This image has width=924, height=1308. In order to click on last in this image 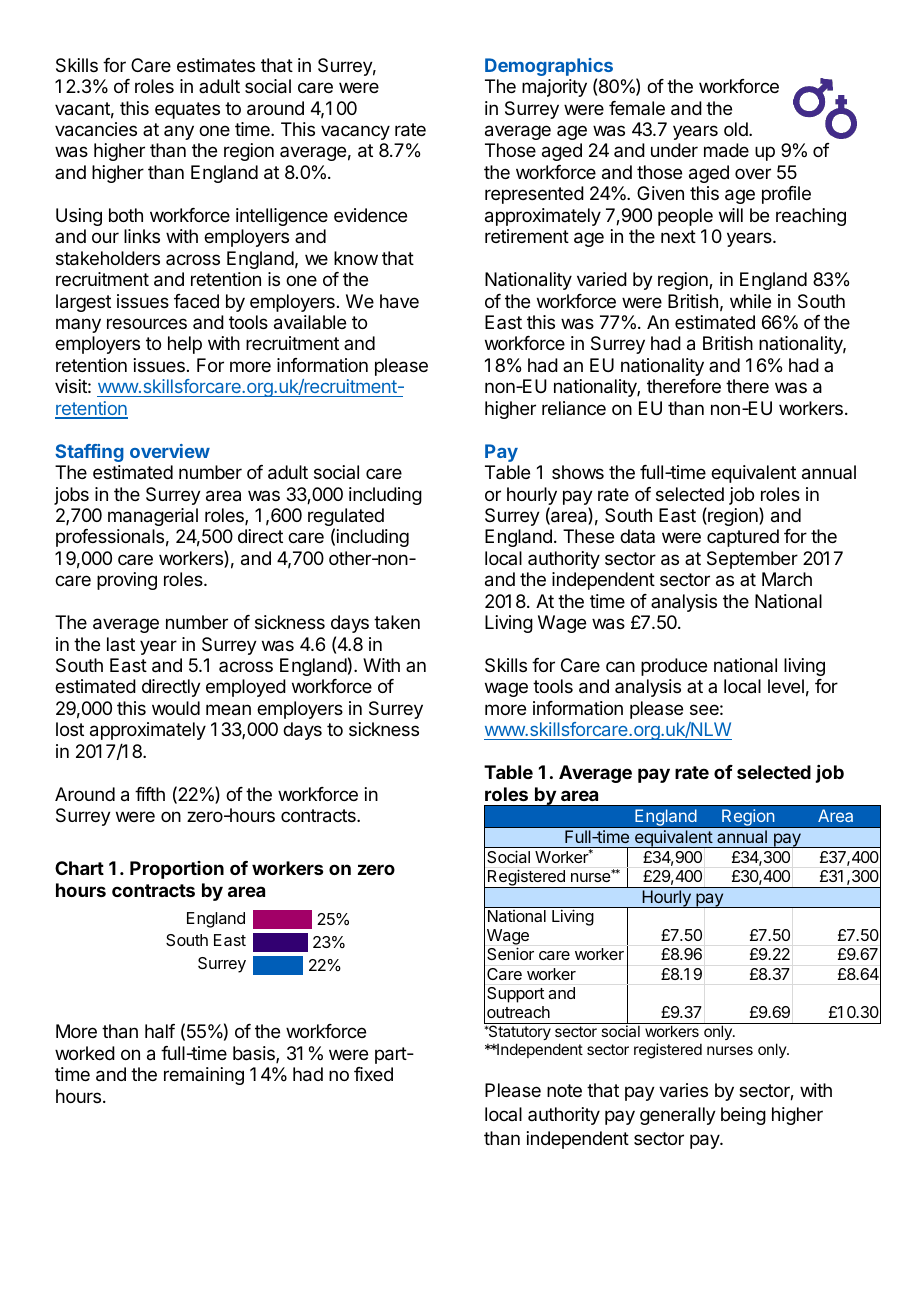, I will do `click(121, 644)`.
